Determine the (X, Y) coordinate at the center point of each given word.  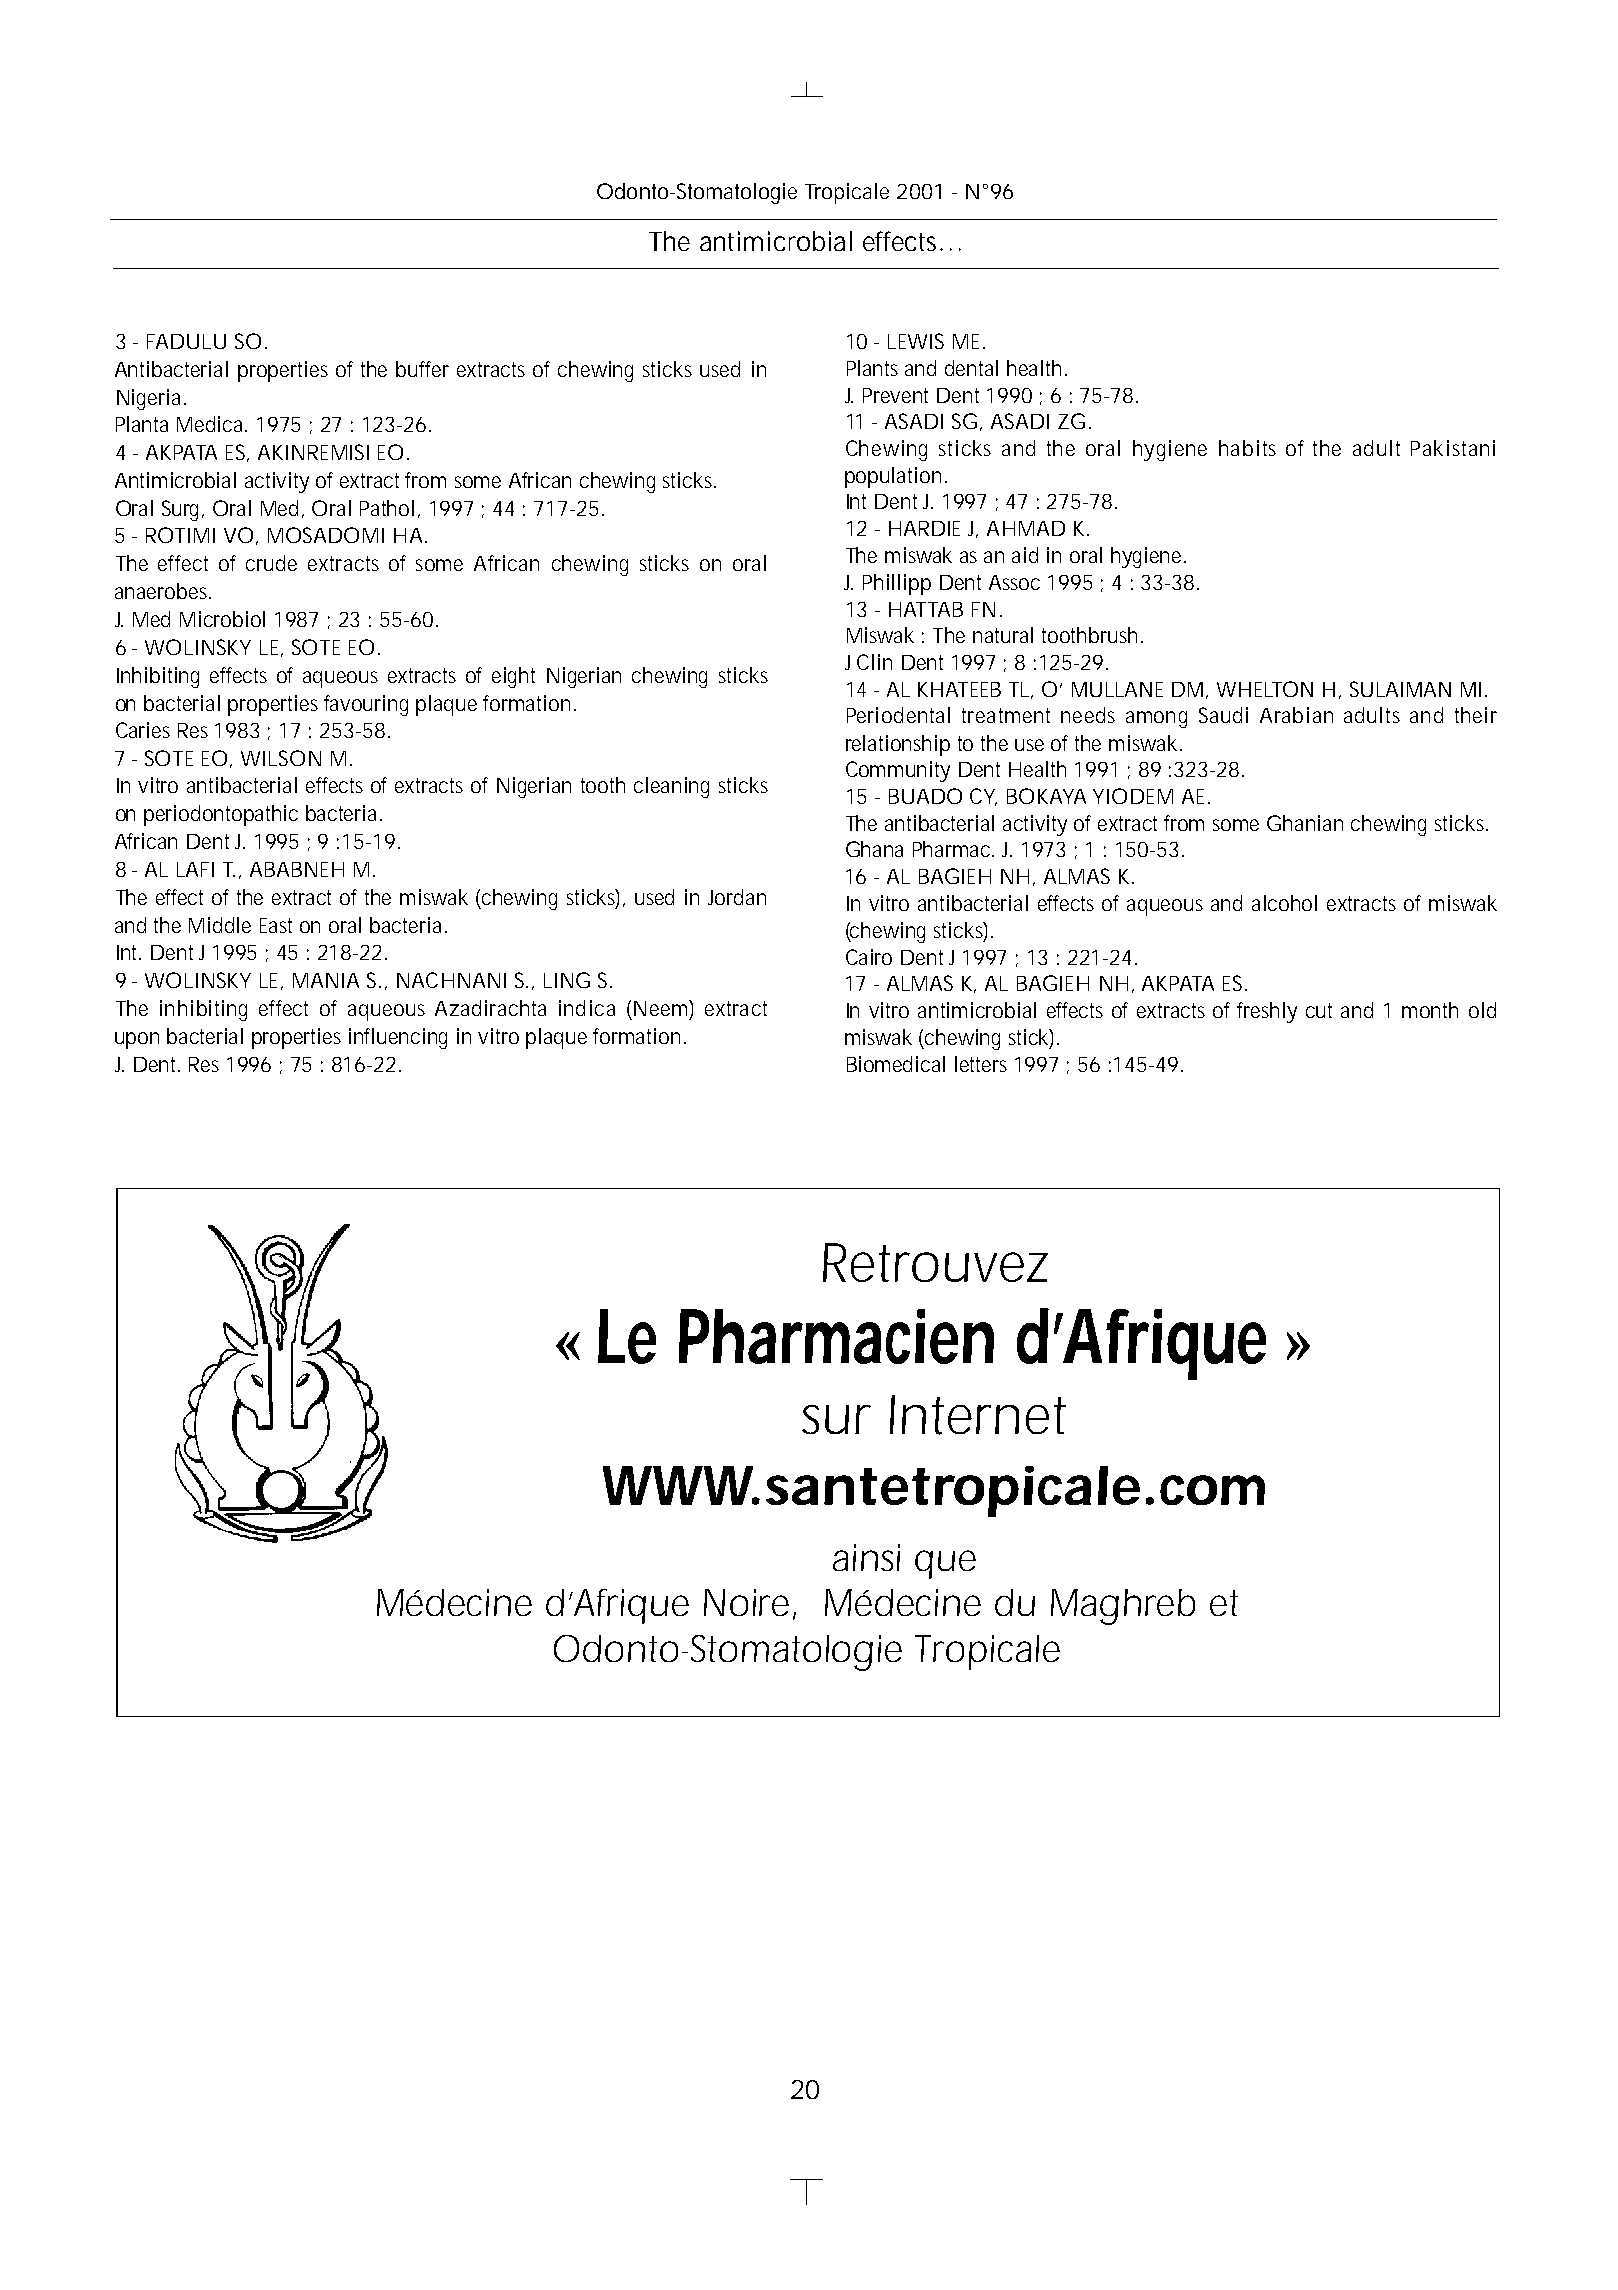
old (1482, 1010)
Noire (750, 1604)
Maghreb (1123, 1607)
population (896, 477)
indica (587, 1008)
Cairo (869, 957)
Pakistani (1453, 448)
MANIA (326, 980)
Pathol (387, 508)
